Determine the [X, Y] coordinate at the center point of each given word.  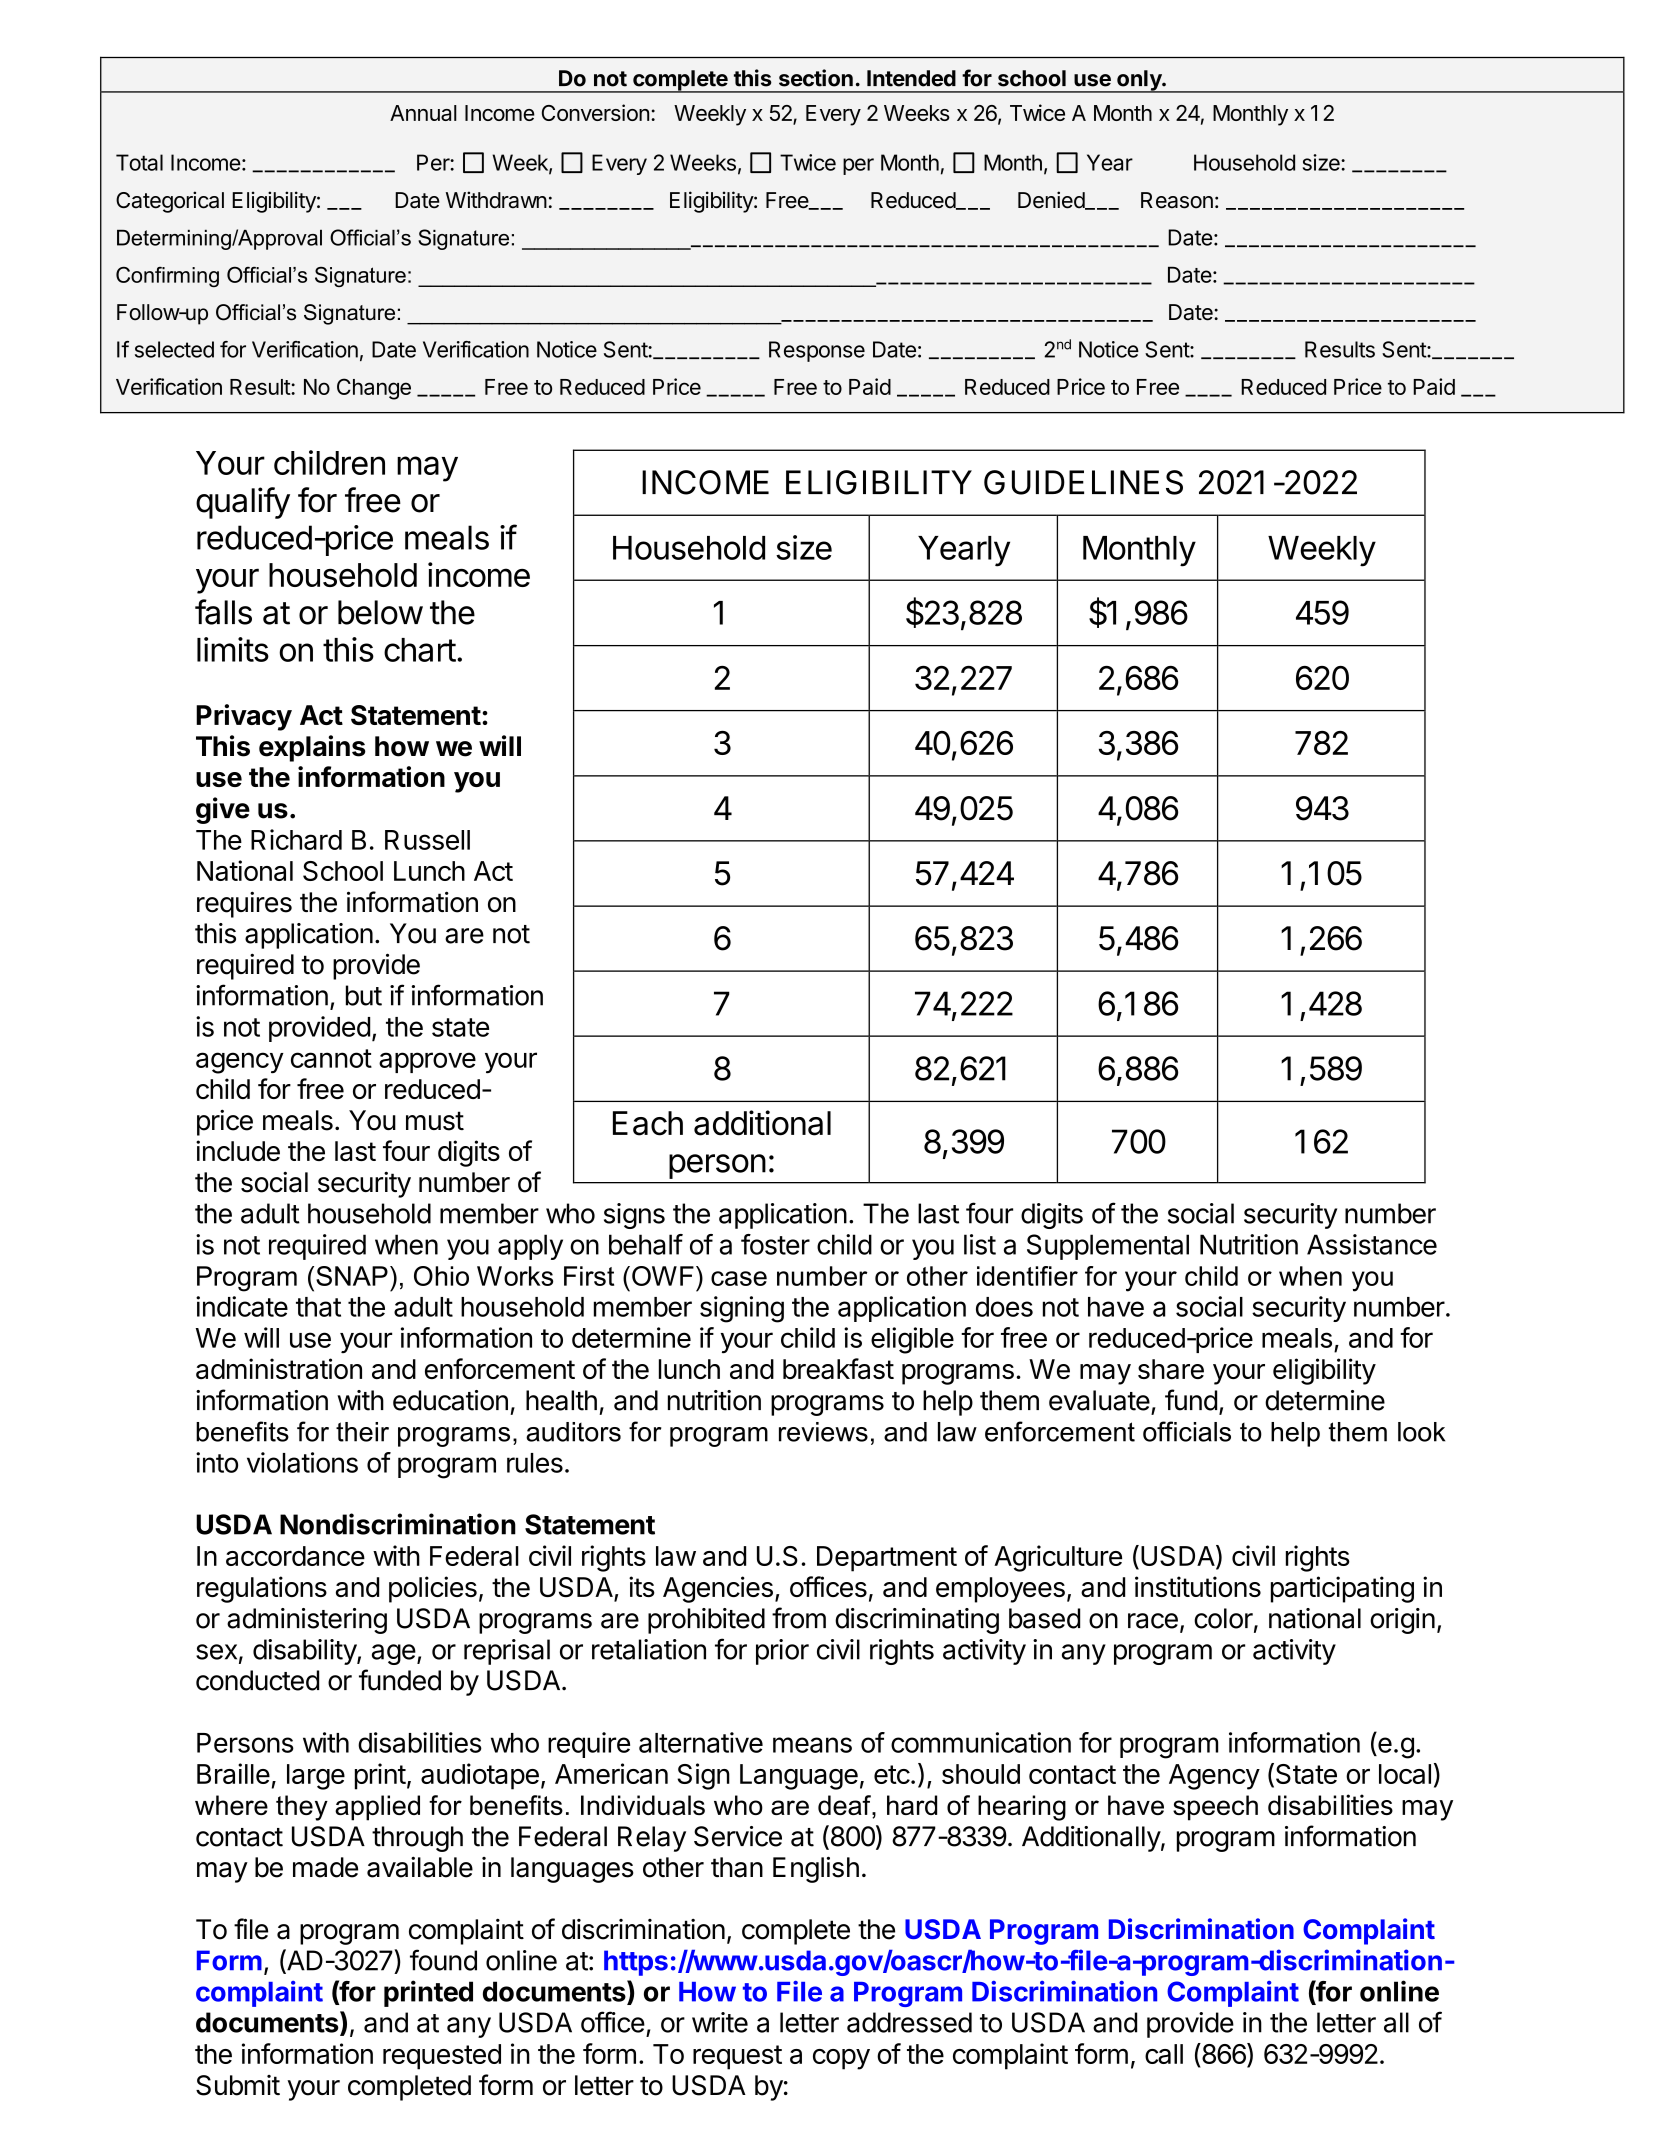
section [816, 78]
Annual [423, 113]
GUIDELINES [1083, 482]
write [720, 2022]
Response [817, 351]
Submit [238, 2085]
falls [223, 612]
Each [648, 1123]
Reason [1177, 200]
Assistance [1372, 1244]
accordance [295, 1556]
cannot [331, 1058]
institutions [1198, 1586]
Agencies [718, 1589]
